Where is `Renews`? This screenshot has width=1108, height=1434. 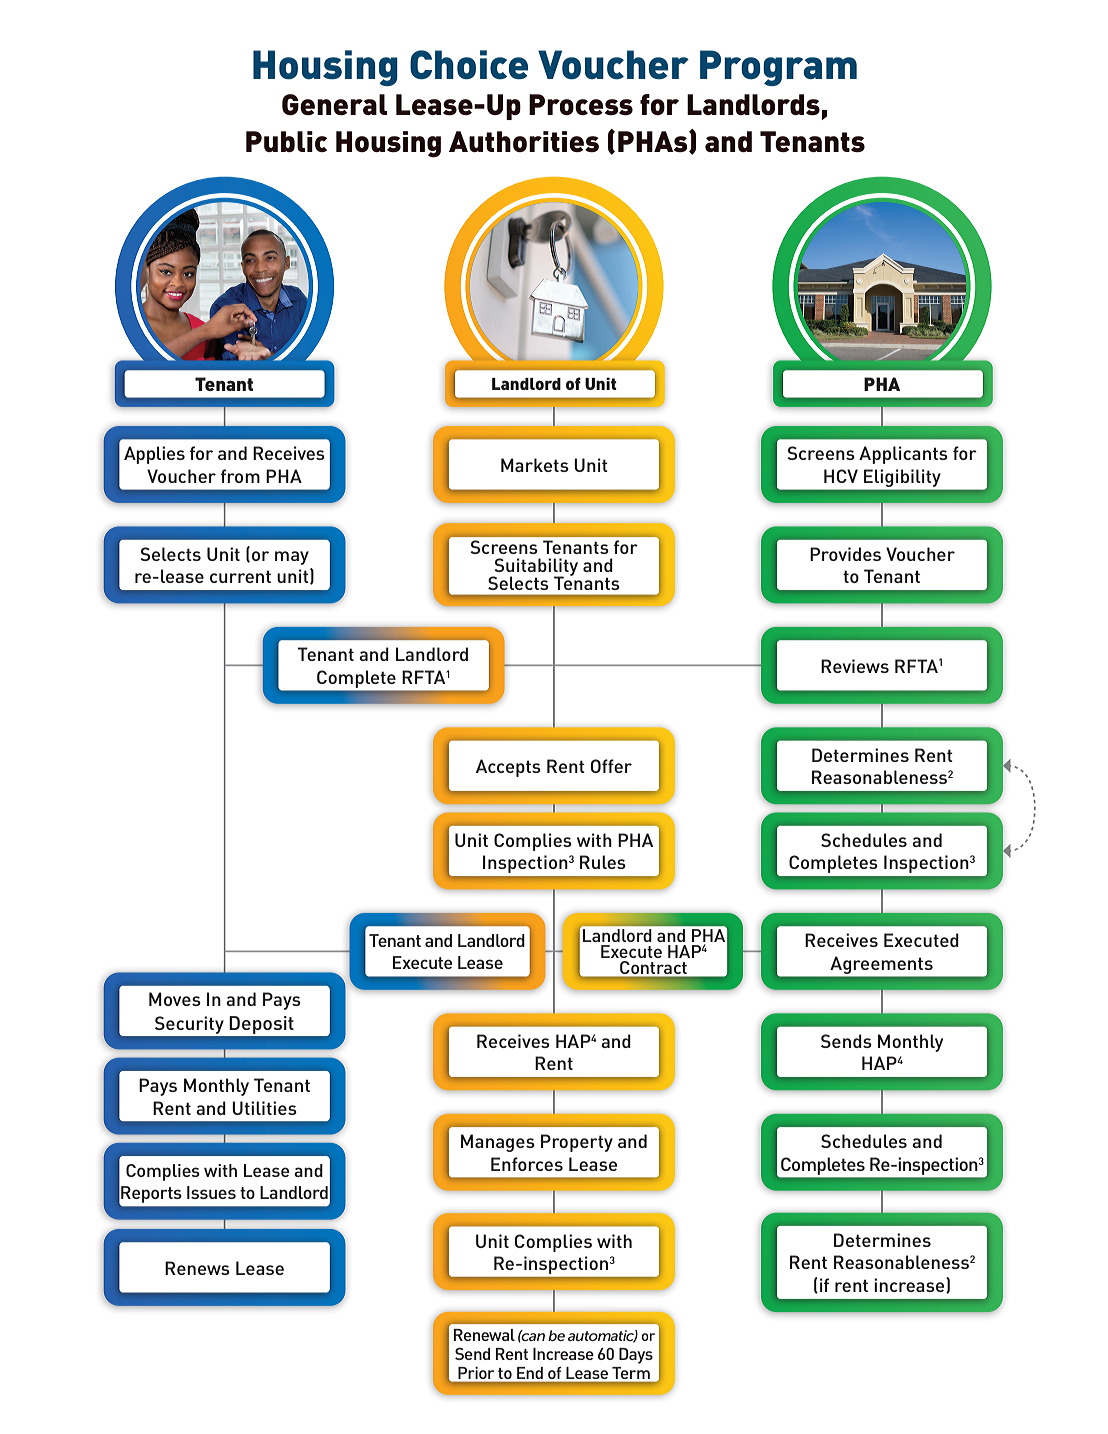 Renews is located at coordinates (197, 1268).
